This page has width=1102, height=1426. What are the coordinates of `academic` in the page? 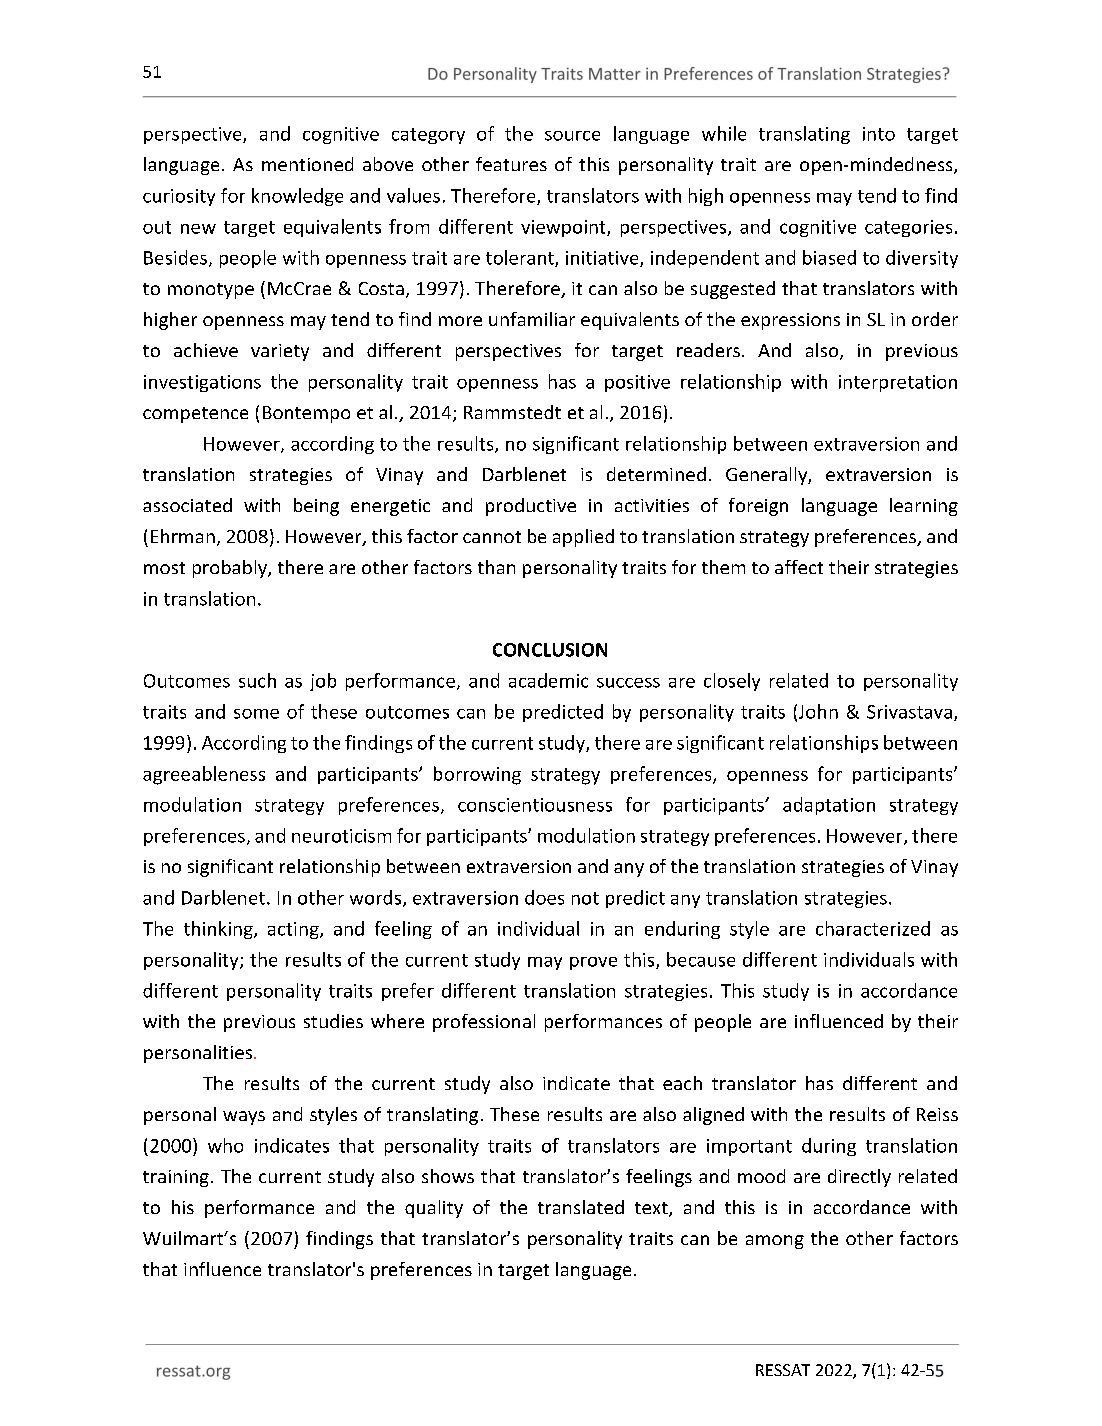 It's located at (548, 680).
